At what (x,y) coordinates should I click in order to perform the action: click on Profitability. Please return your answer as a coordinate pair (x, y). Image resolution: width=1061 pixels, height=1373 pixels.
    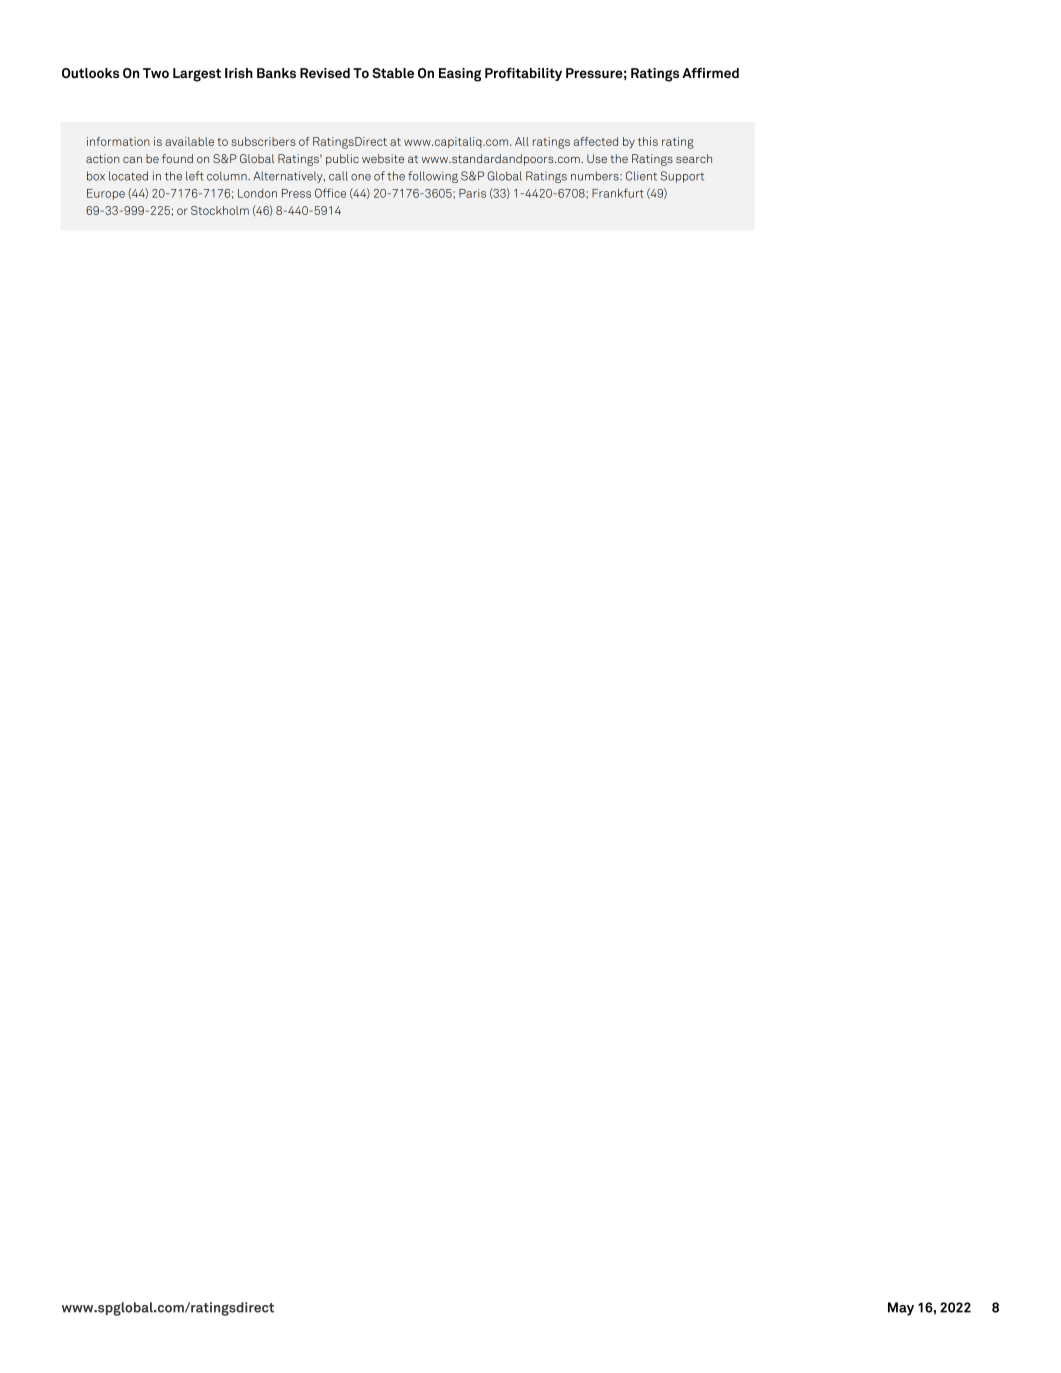
    Looking at the image, I should click on (523, 74).
